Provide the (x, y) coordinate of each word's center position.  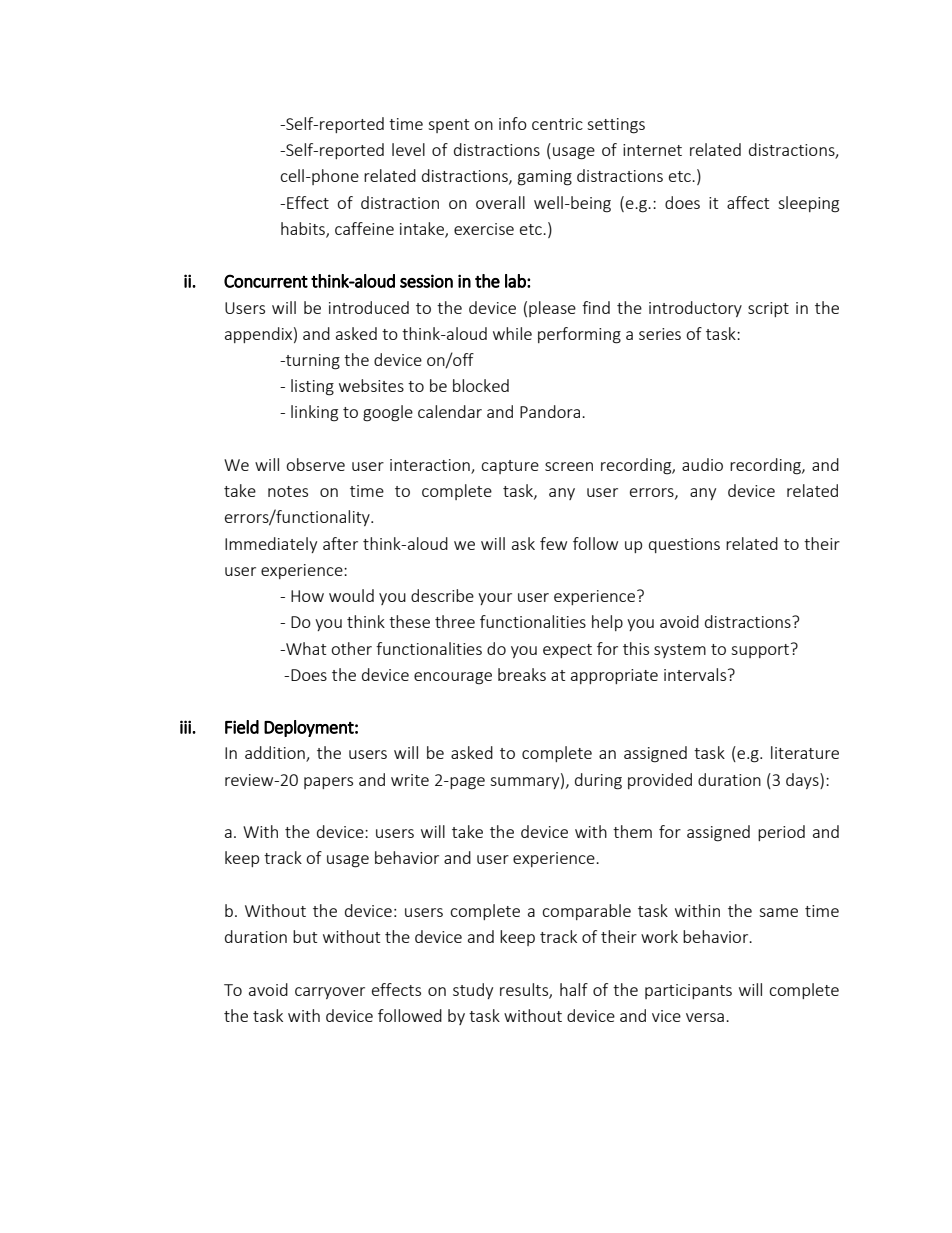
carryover (330, 993)
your (495, 599)
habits (304, 229)
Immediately (271, 545)
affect (748, 202)
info (513, 123)
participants (688, 991)
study (473, 991)
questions (684, 545)
